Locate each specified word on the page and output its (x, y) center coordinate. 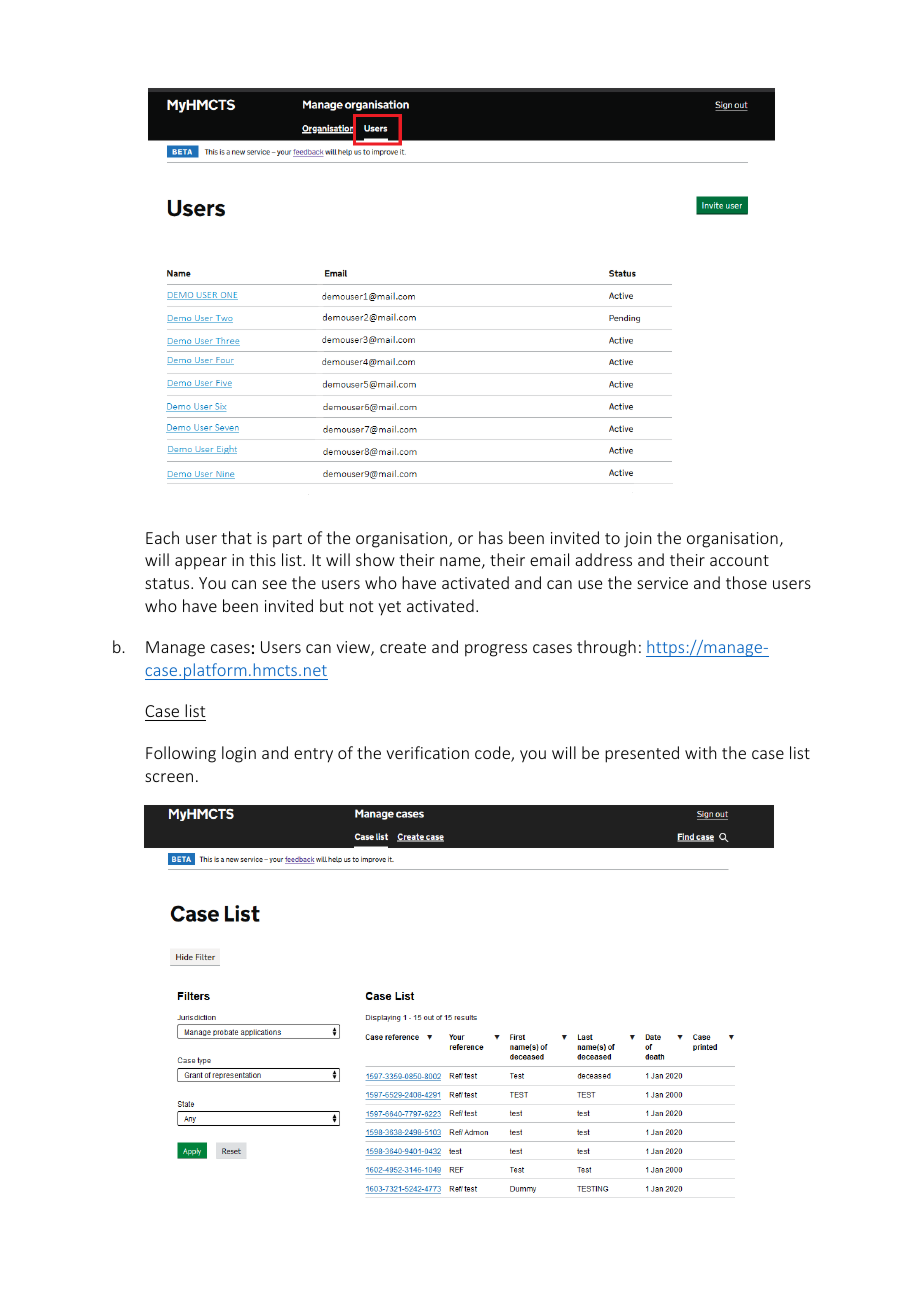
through (606, 648)
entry (313, 755)
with (700, 752)
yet (389, 608)
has (491, 537)
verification (427, 752)
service (662, 583)
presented (642, 754)
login (239, 754)
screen (169, 777)
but (332, 605)
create (403, 647)
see (274, 584)
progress (496, 650)
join (637, 540)
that (236, 537)
